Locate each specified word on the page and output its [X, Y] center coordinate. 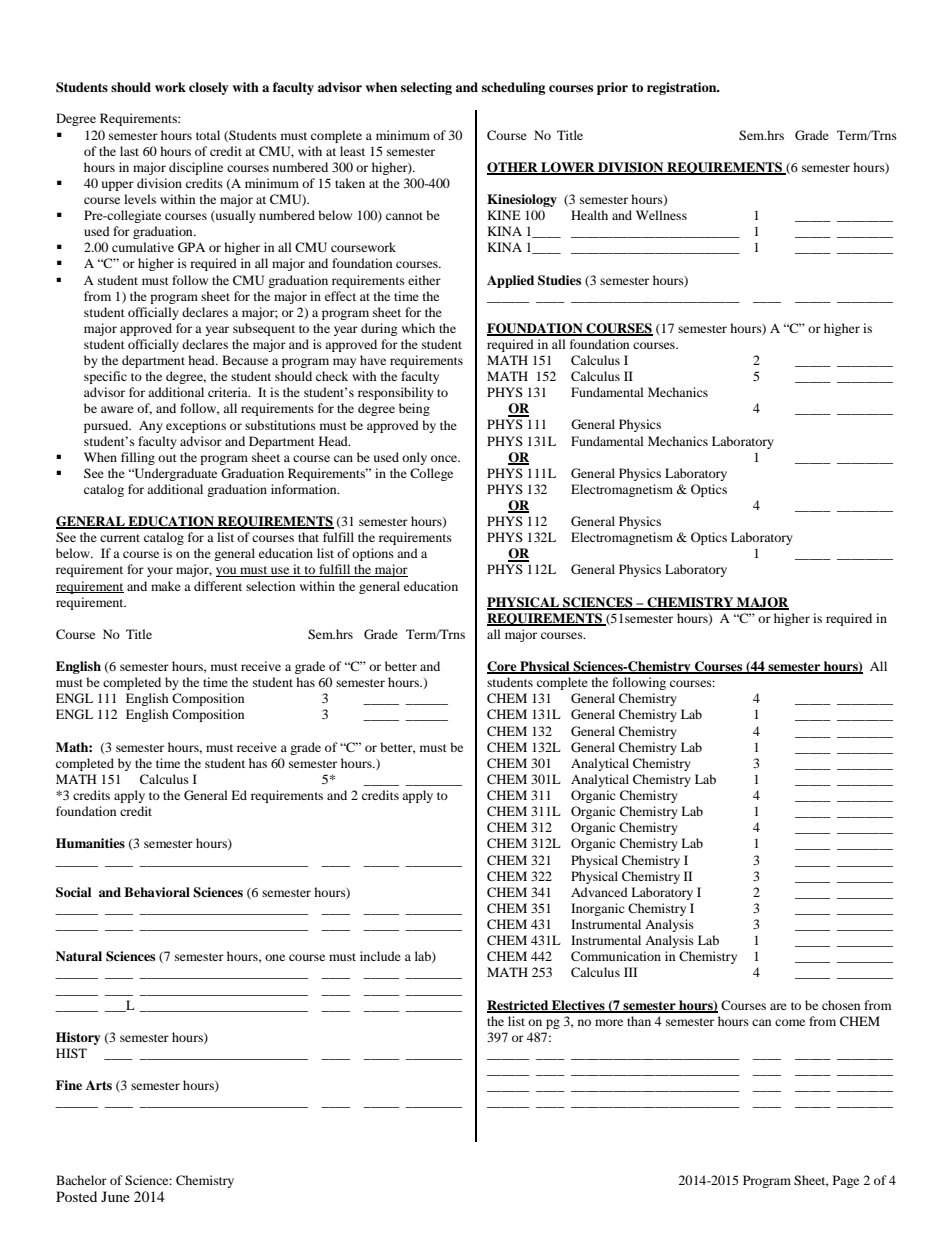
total [208, 135]
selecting [426, 88]
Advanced [599, 892]
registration [683, 88]
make [166, 586]
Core [503, 667]
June [115, 1196]
